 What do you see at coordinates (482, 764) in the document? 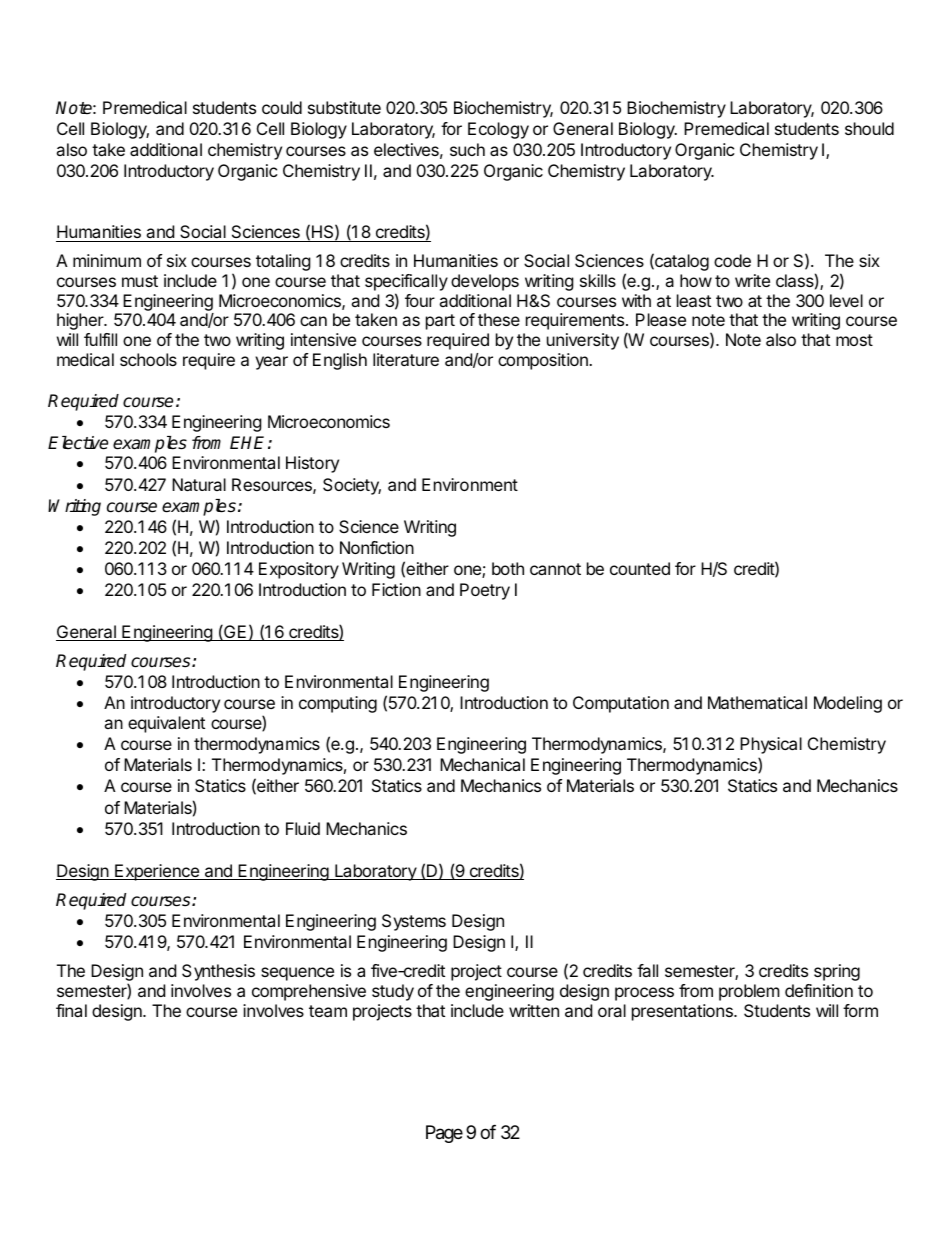
I see `Mechanical` at bounding box center [482, 764].
